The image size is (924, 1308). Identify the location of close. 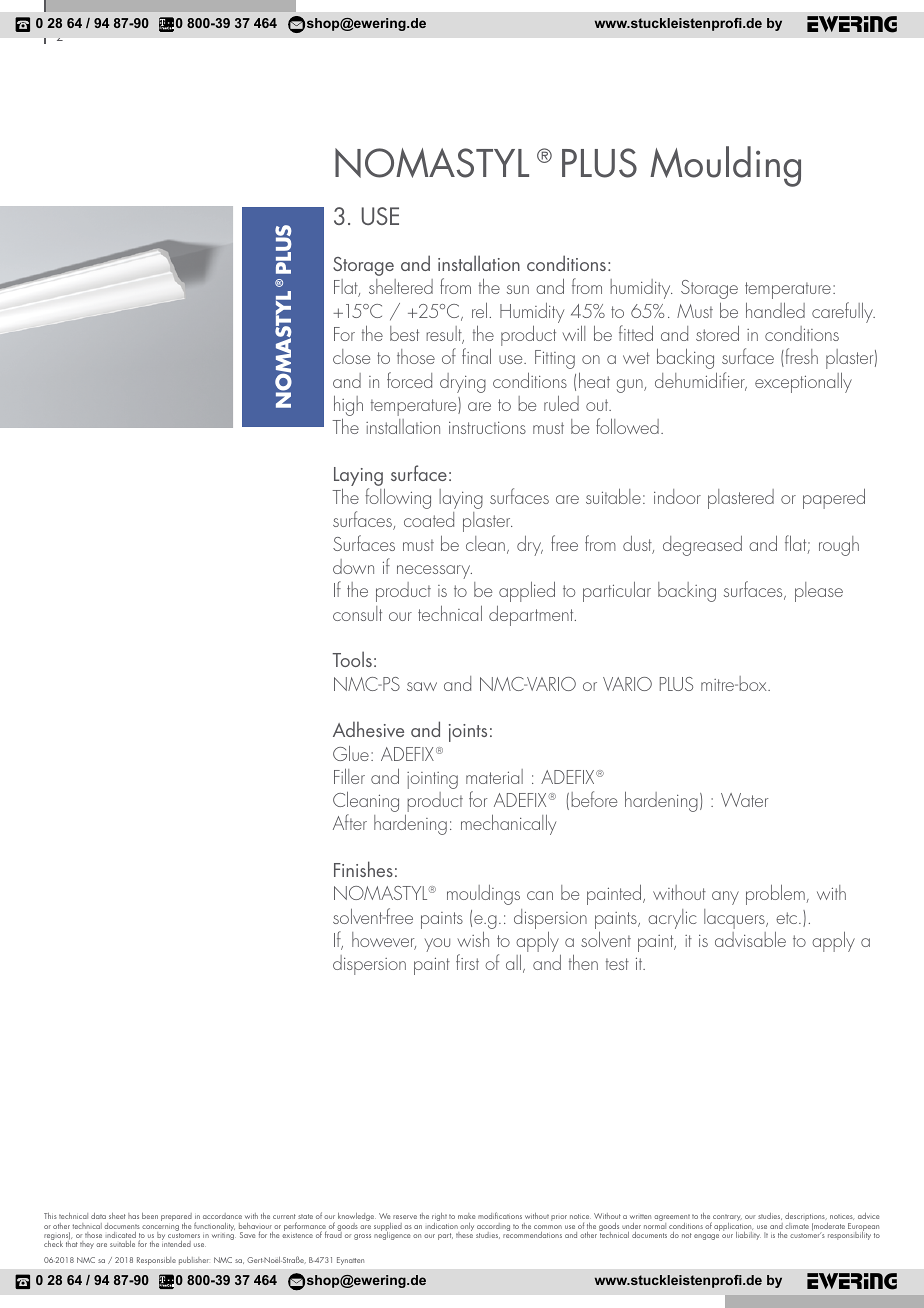
(351, 356).
